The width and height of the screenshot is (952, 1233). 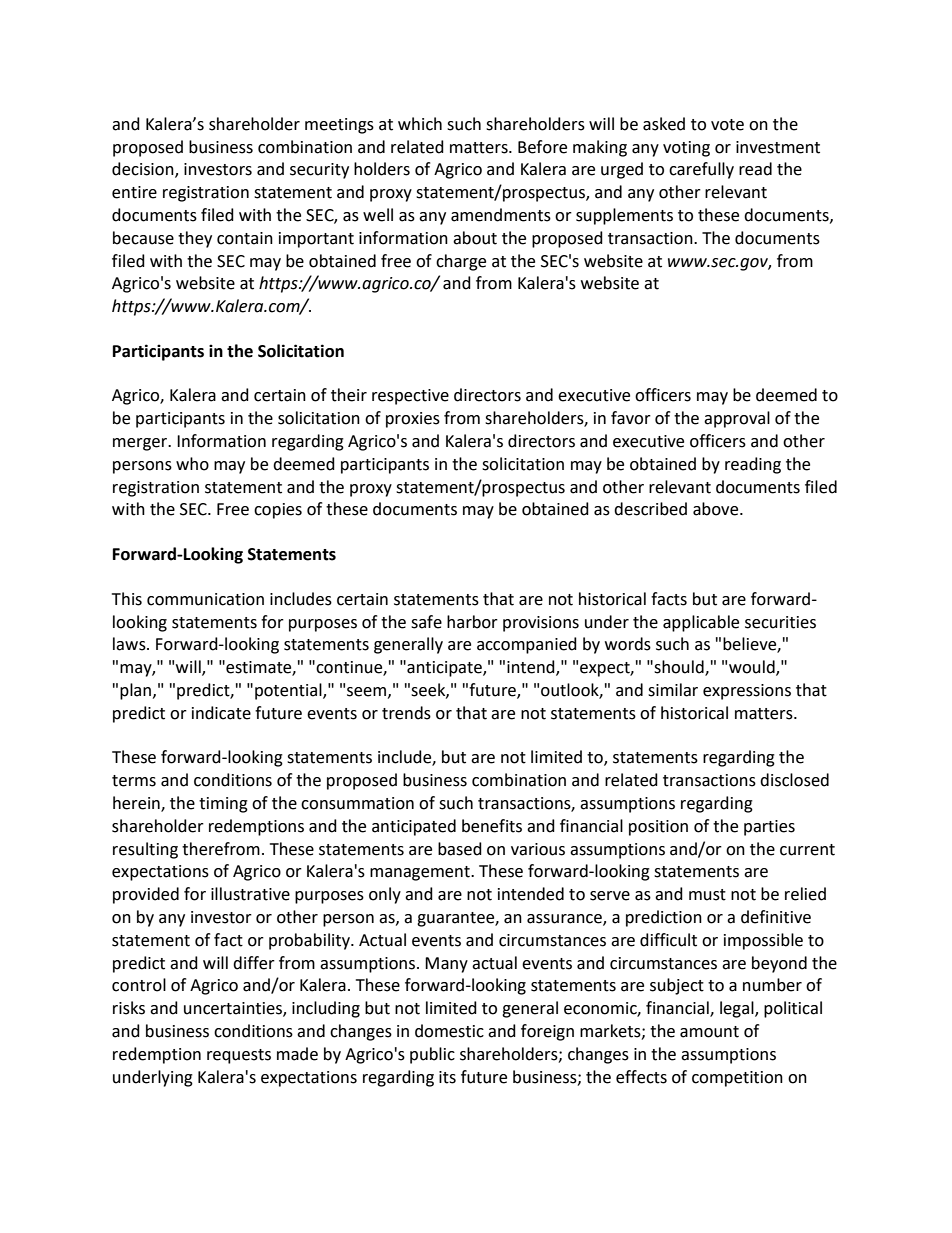 What do you see at coordinates (701, 170) in the screenshot?
I see `carefully` at bounding box center [701, 170].
